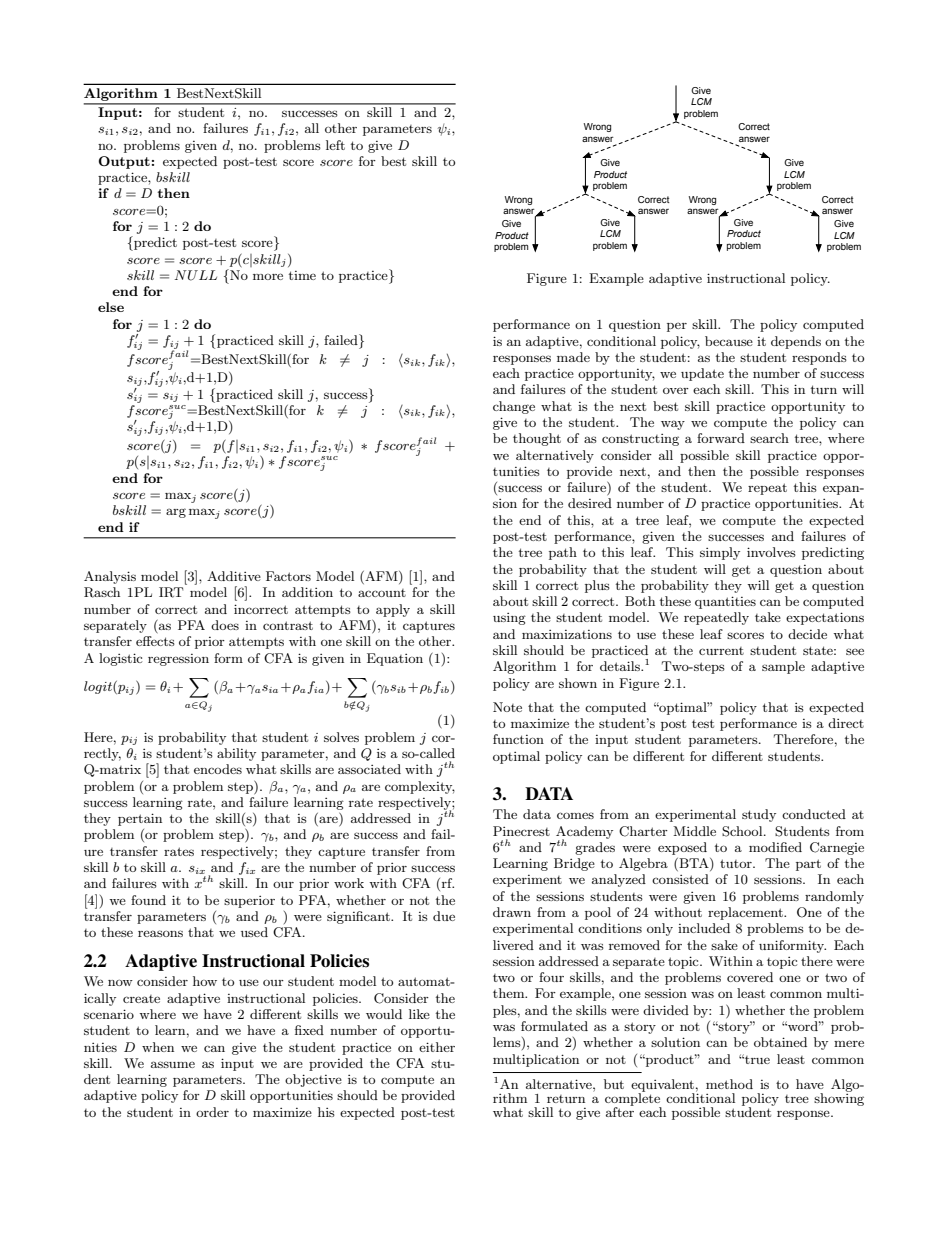 This document has width=952, height=1233. What do you see at coordinates (729, 341) in the document?
I see `because` at bounding box center [729, 341].
